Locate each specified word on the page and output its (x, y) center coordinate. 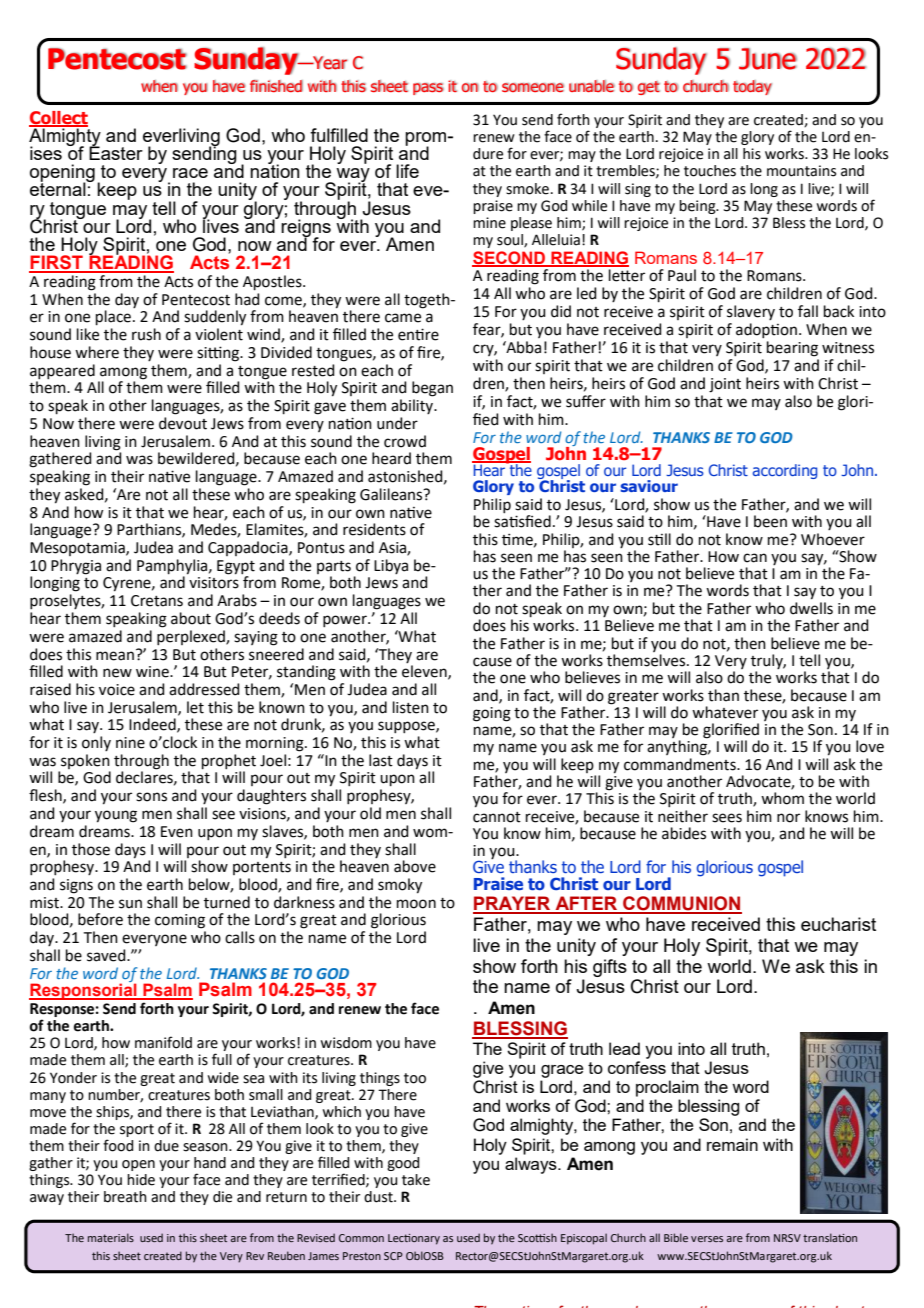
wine (153, 672)
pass (428, 89)
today (752, 87)
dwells (811, 607)
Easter (116, 152)
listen (411, 707)
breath (125, 1197)
